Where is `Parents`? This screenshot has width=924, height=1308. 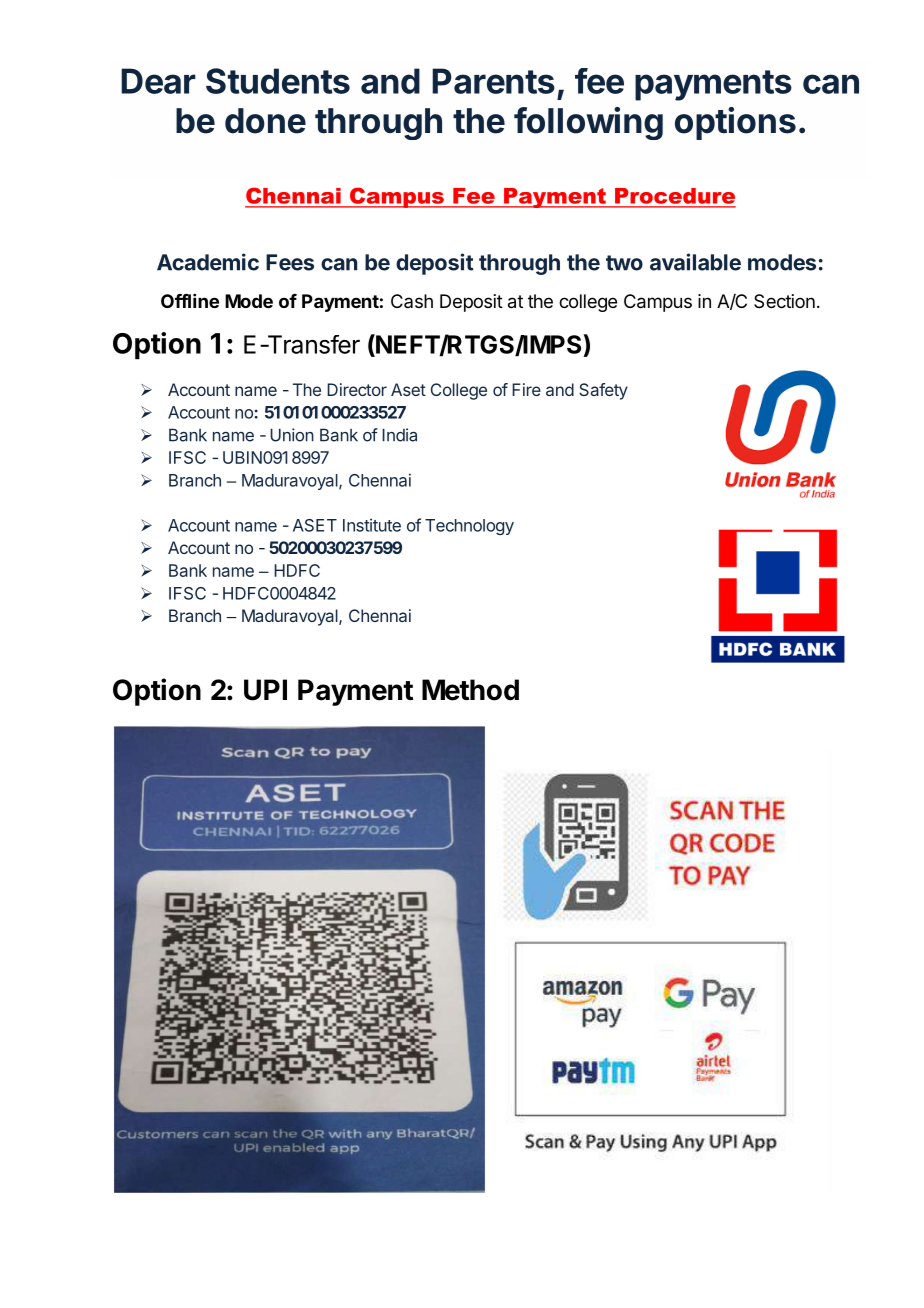
Parents is located at coordinates (493, 81).
